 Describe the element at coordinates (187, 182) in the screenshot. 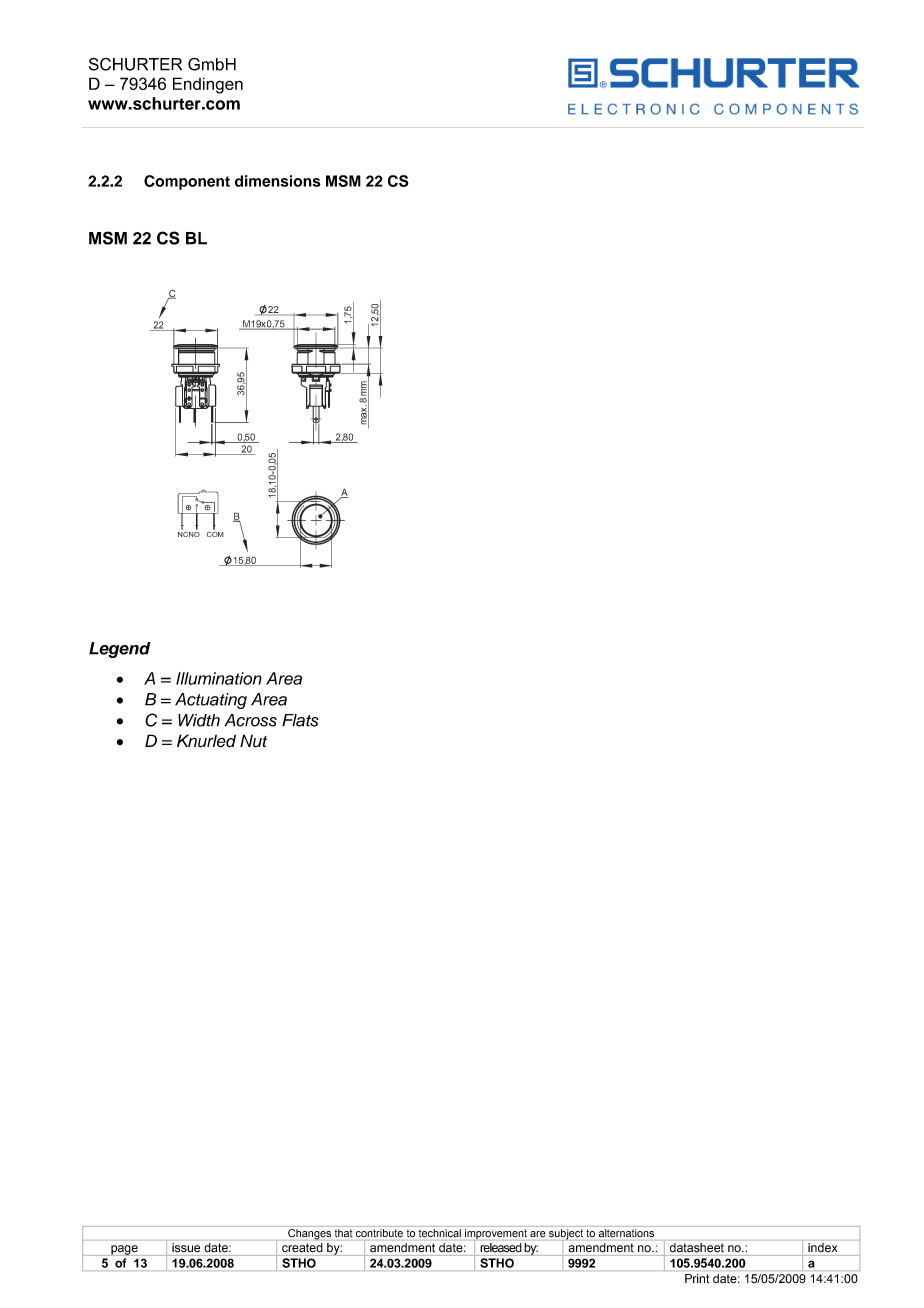

I see `Component` at that location.
